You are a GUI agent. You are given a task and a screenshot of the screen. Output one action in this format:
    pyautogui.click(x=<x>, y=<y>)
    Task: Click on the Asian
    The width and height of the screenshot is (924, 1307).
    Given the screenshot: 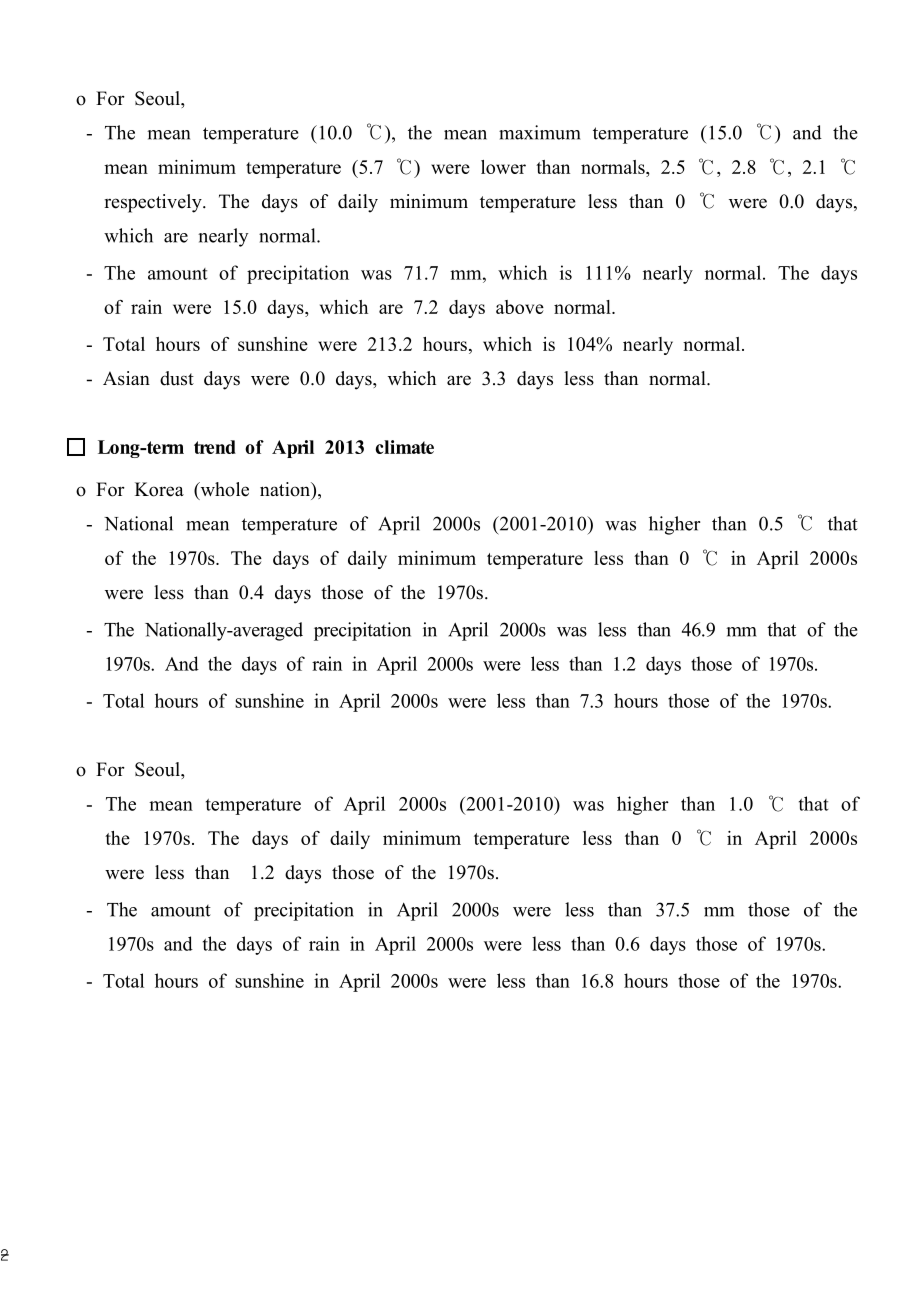 What is the action you would take?
    pyautogui.click(x=126, y=378)
